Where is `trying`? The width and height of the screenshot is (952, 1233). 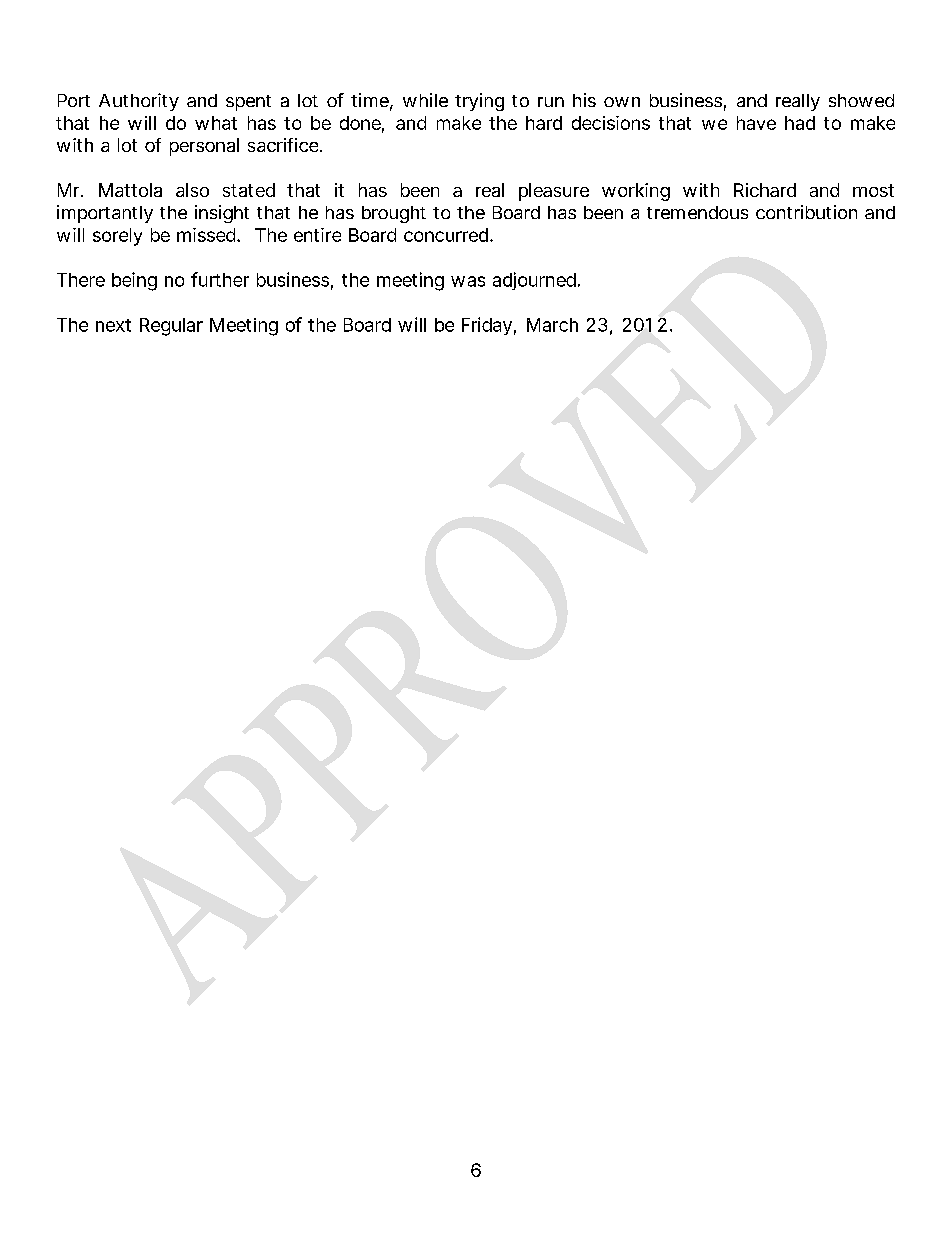 trying is located at coordinates (479, 102).
